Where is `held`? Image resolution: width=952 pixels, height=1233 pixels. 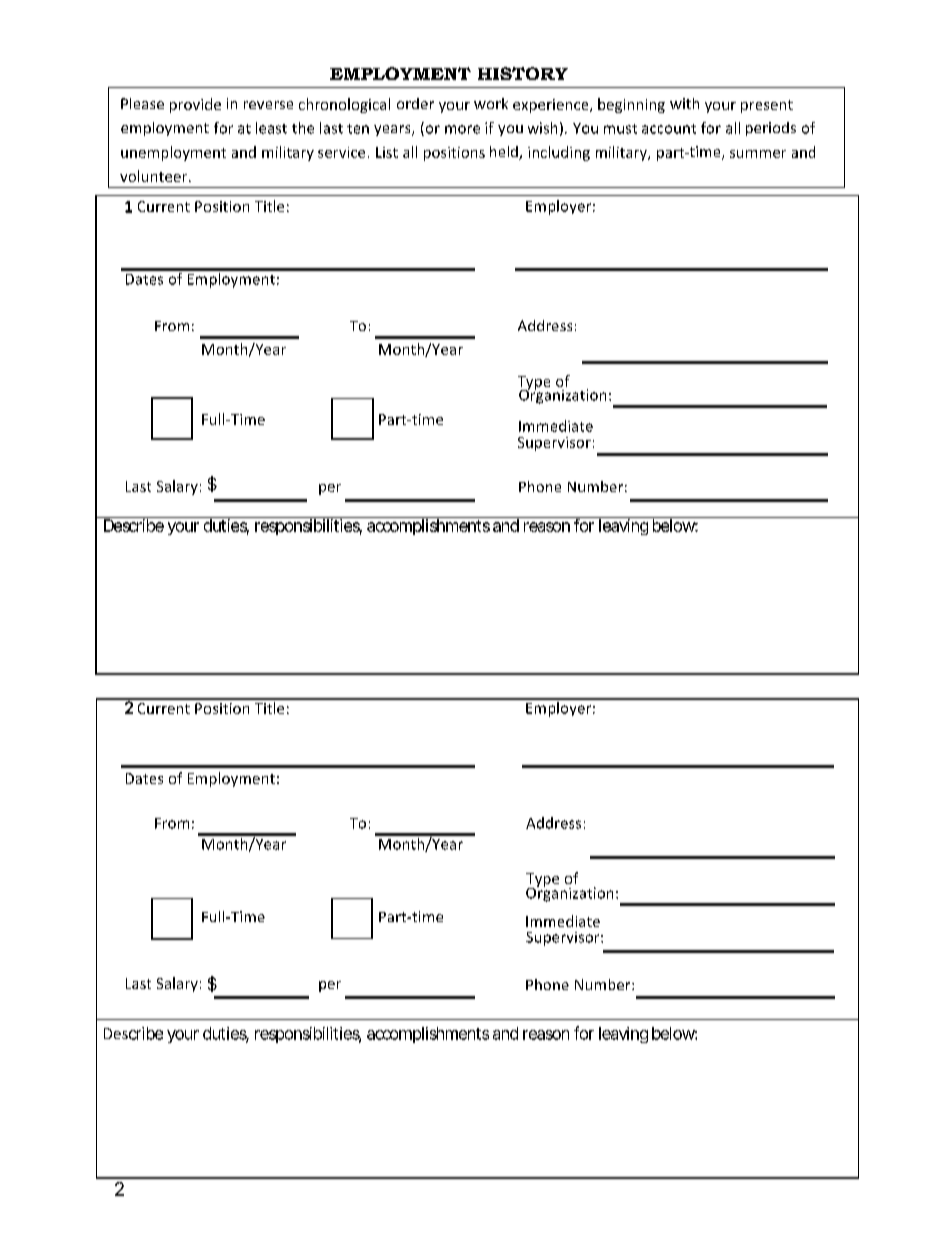
held is located at coordinates (505, 153).
